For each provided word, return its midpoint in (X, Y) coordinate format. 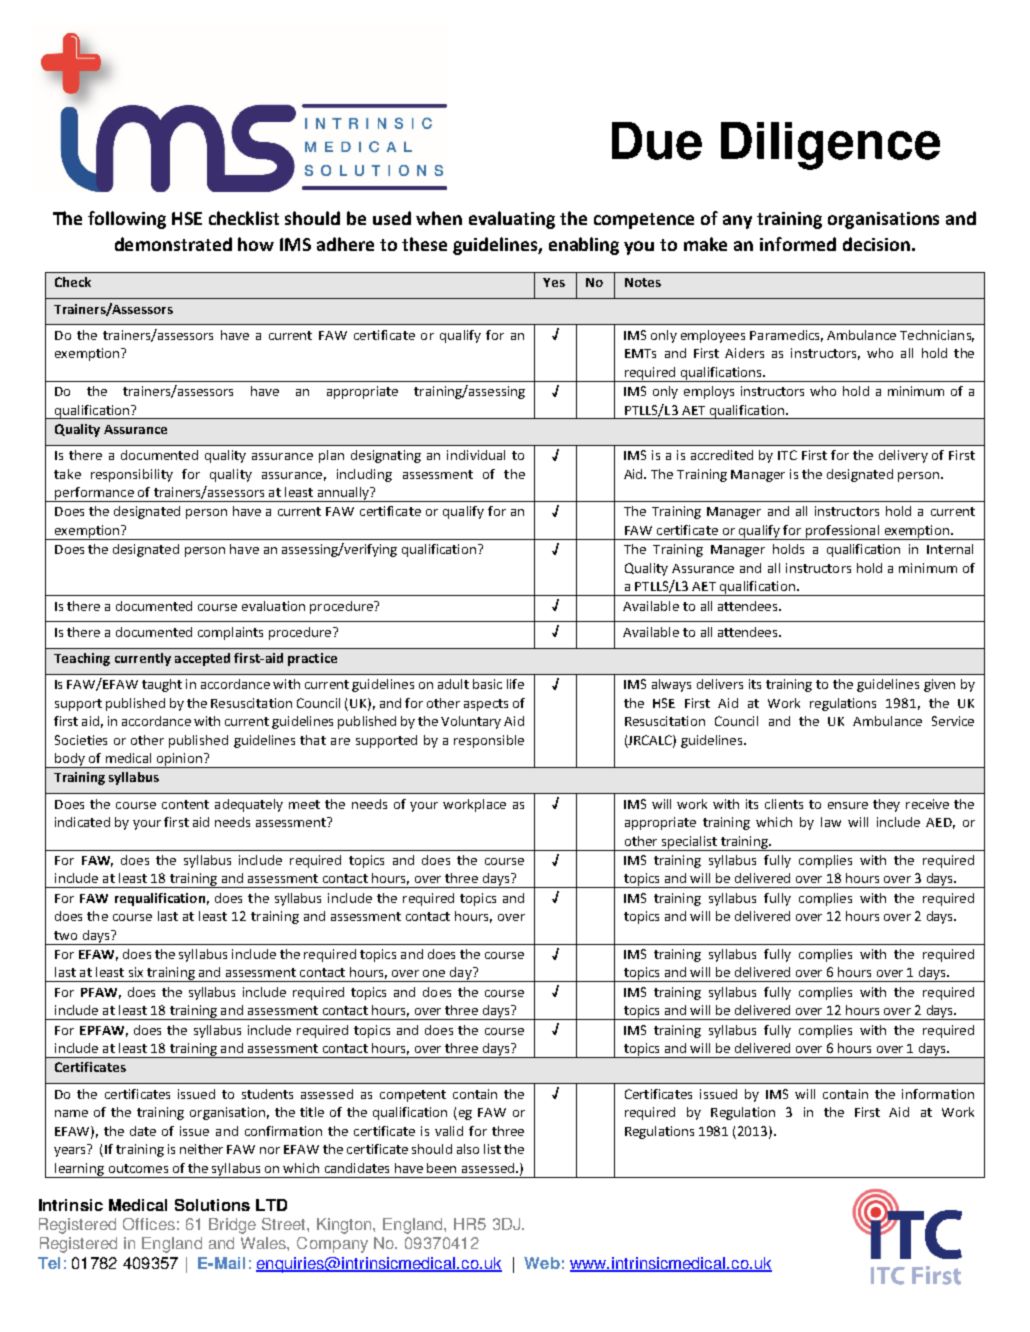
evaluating (512, 220)
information (938, 1094)
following (127, 220)
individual (476, 455)
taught (162, 685)
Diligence (830, 146)
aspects (486, 705)
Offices (149, 1224)
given (939, 685)
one (434, 973)
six (136, 972)
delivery (903, 456)
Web (542, 1263)
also (468, 1149)
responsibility (132, 475)
